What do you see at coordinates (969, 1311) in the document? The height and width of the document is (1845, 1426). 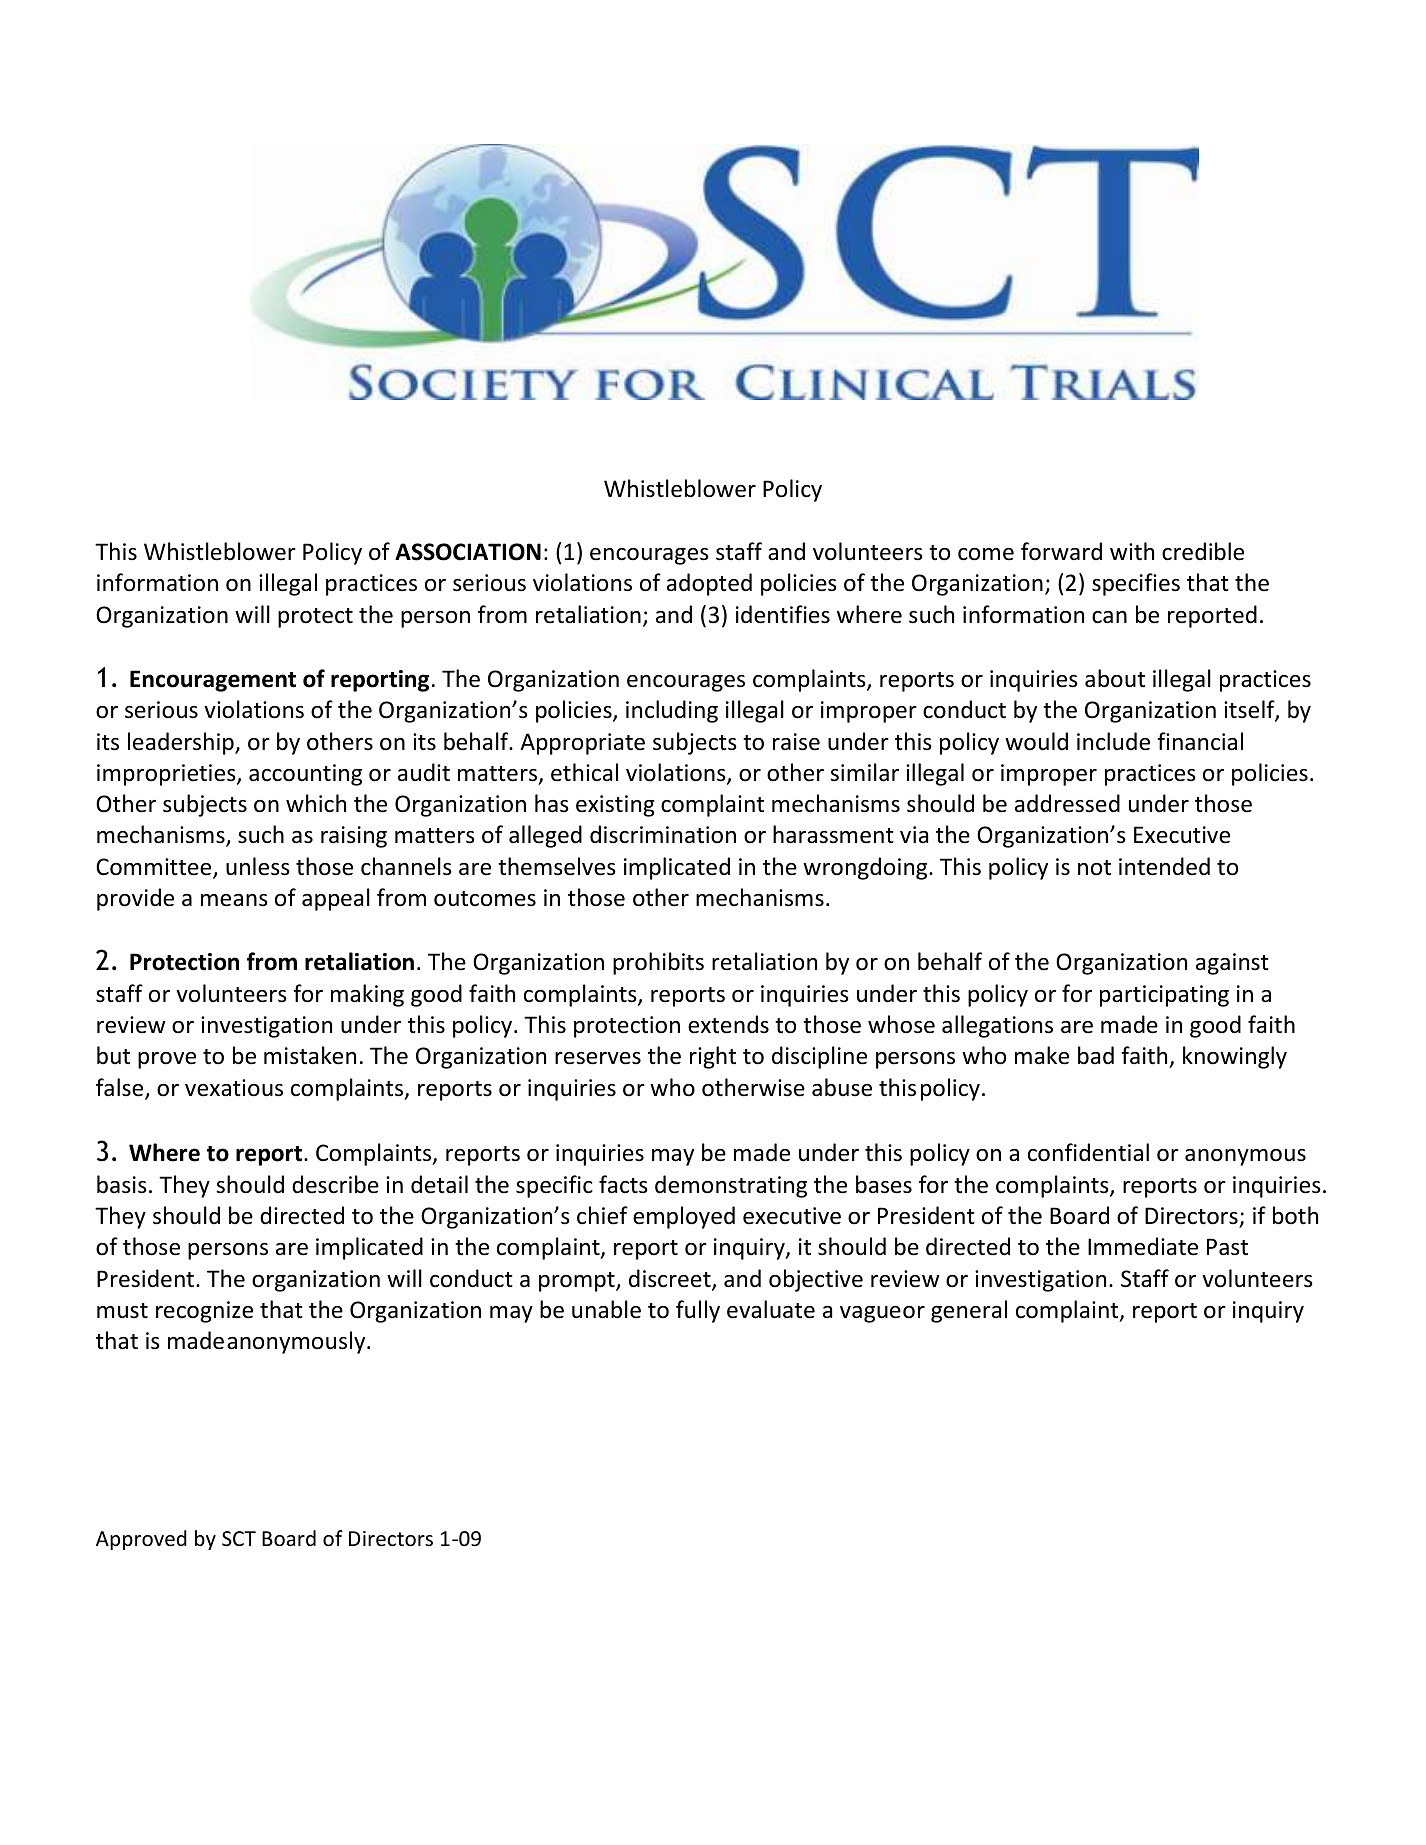 I see `general` at bounding box center [969, 1311].
